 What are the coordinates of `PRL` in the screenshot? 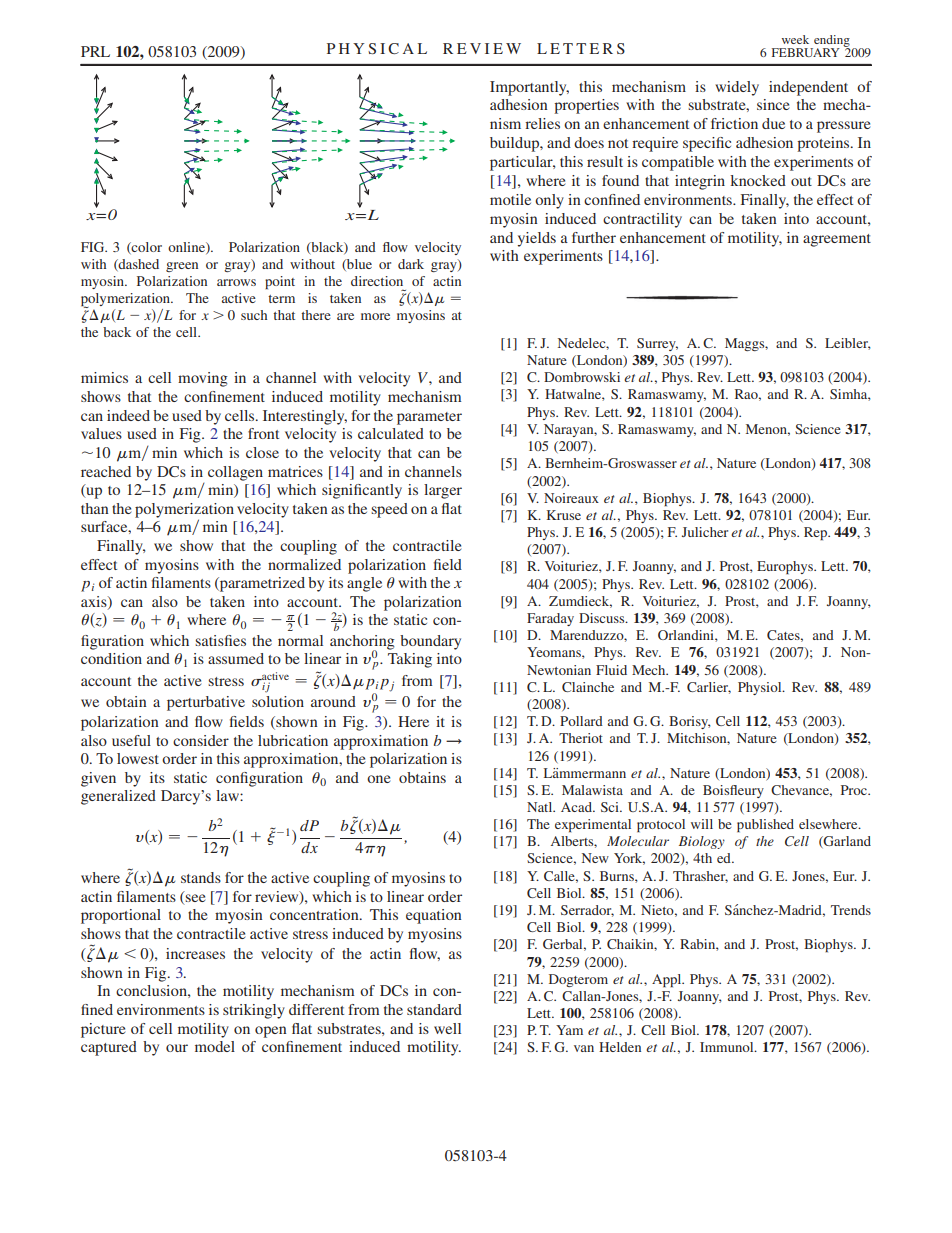 It's located at (95, 51).
